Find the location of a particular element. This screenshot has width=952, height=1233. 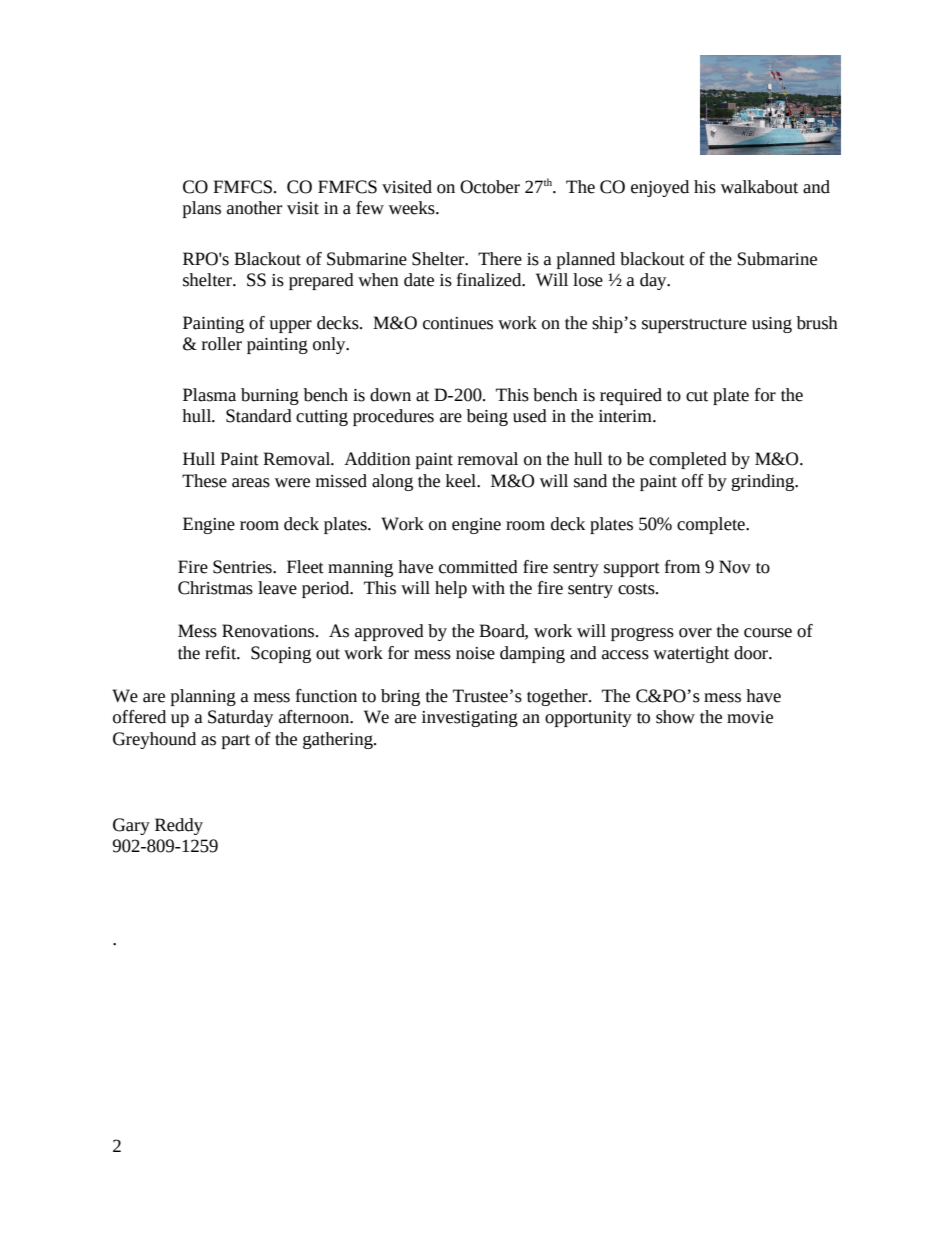

These is located at coordinates (204, 481).
